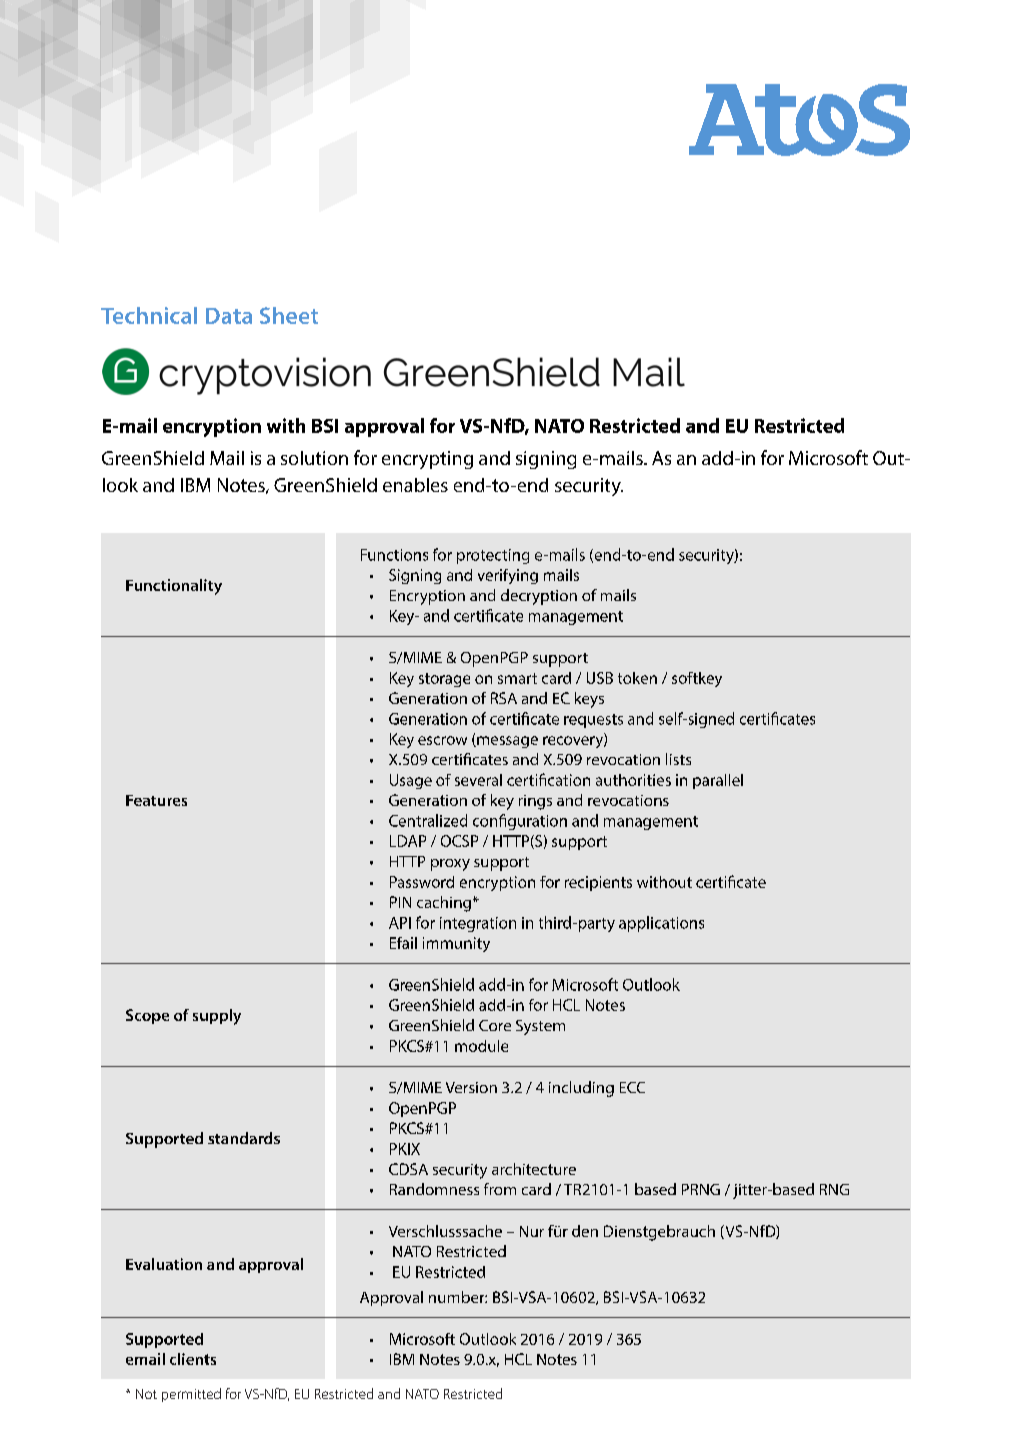 This page has width=1012, height=1431. Describe the element at coordinates (229, 316) in the page. I see `Data` at that location.
